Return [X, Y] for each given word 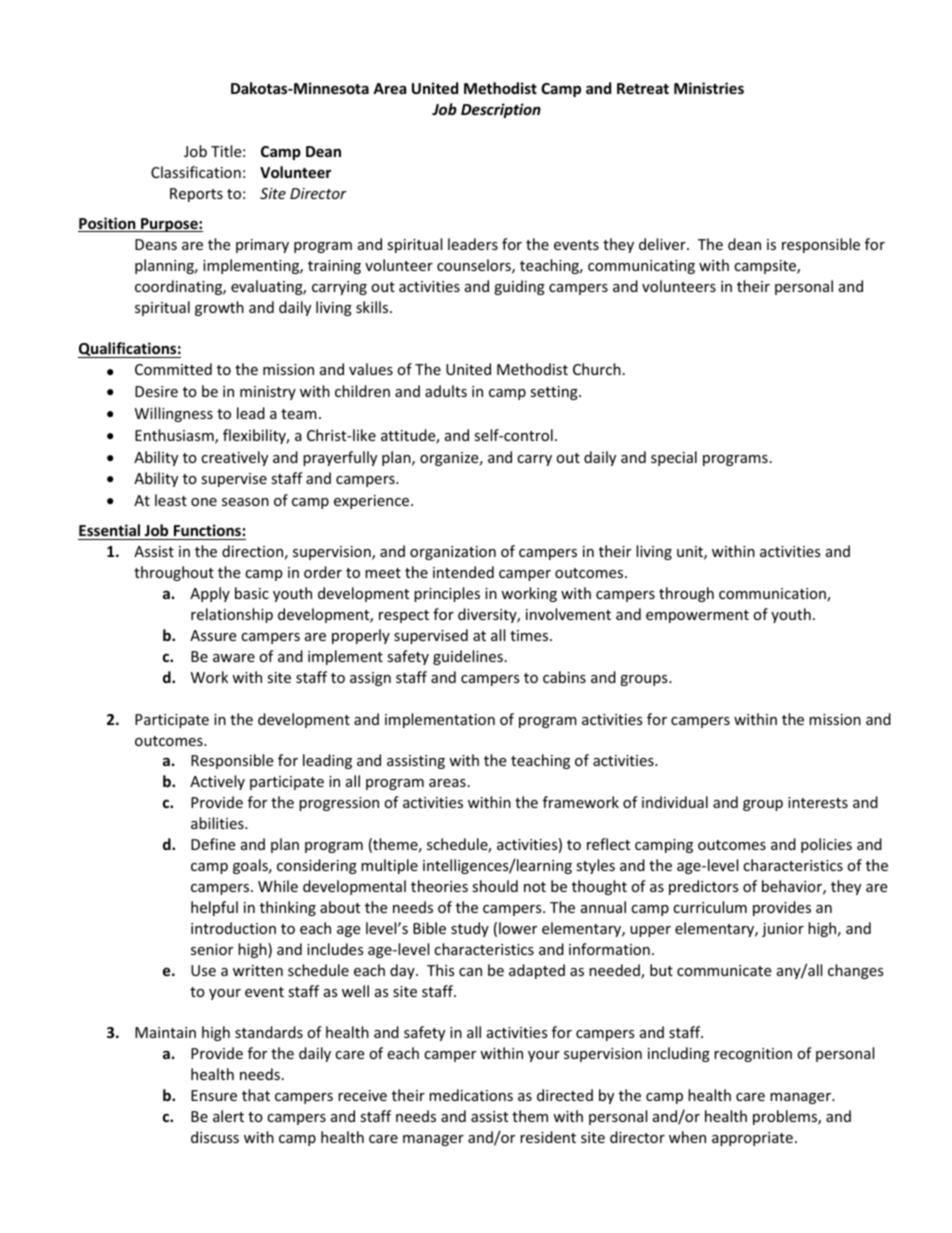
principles [447, 594]
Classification [196, 172]
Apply [210, 594]
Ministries [709, 88]
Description [501, 110]
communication [773, 595]
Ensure [214, 1095]
